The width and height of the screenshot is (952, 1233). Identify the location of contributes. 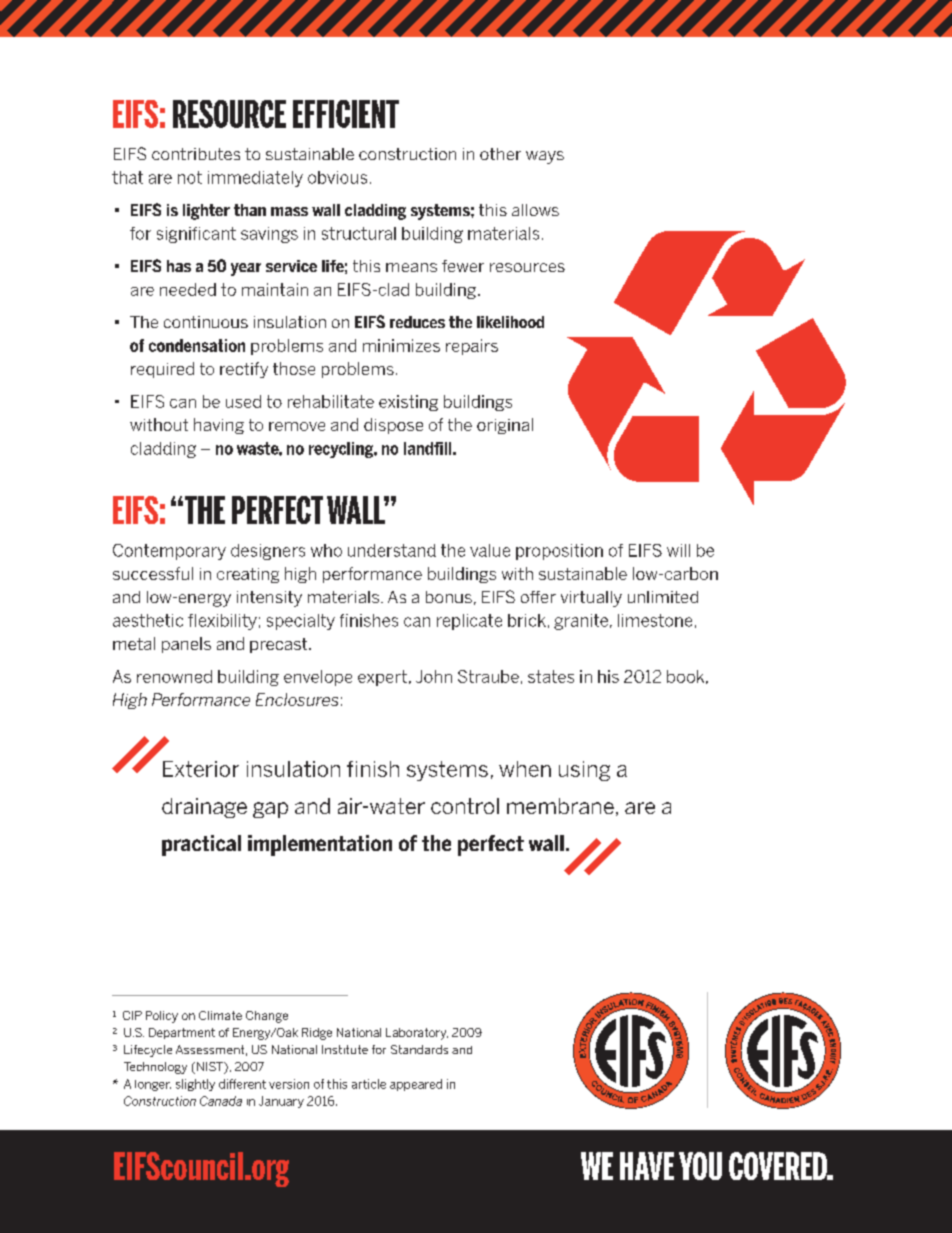
(196, 154).
